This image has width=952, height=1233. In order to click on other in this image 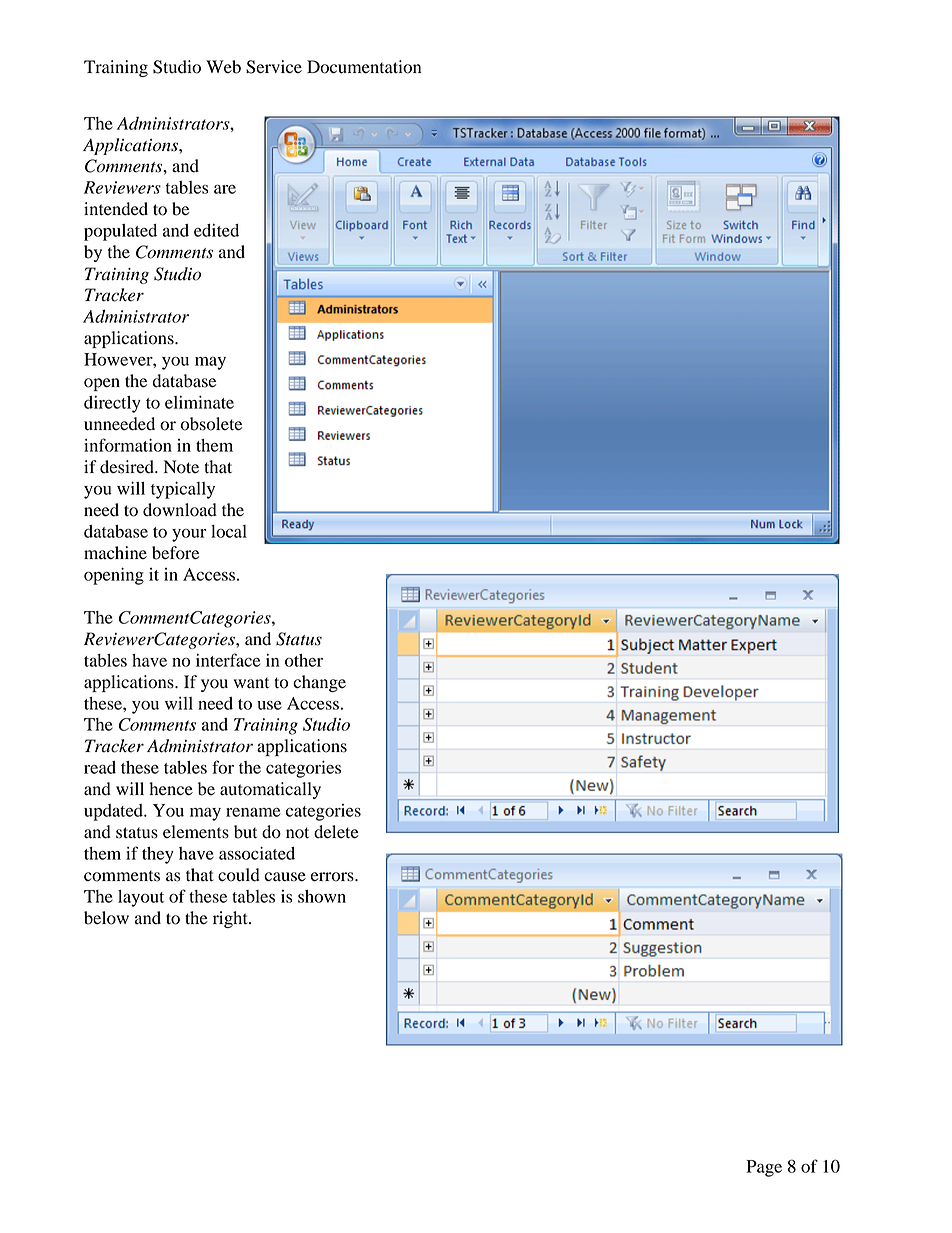, I will do `click(304, 660)`.
